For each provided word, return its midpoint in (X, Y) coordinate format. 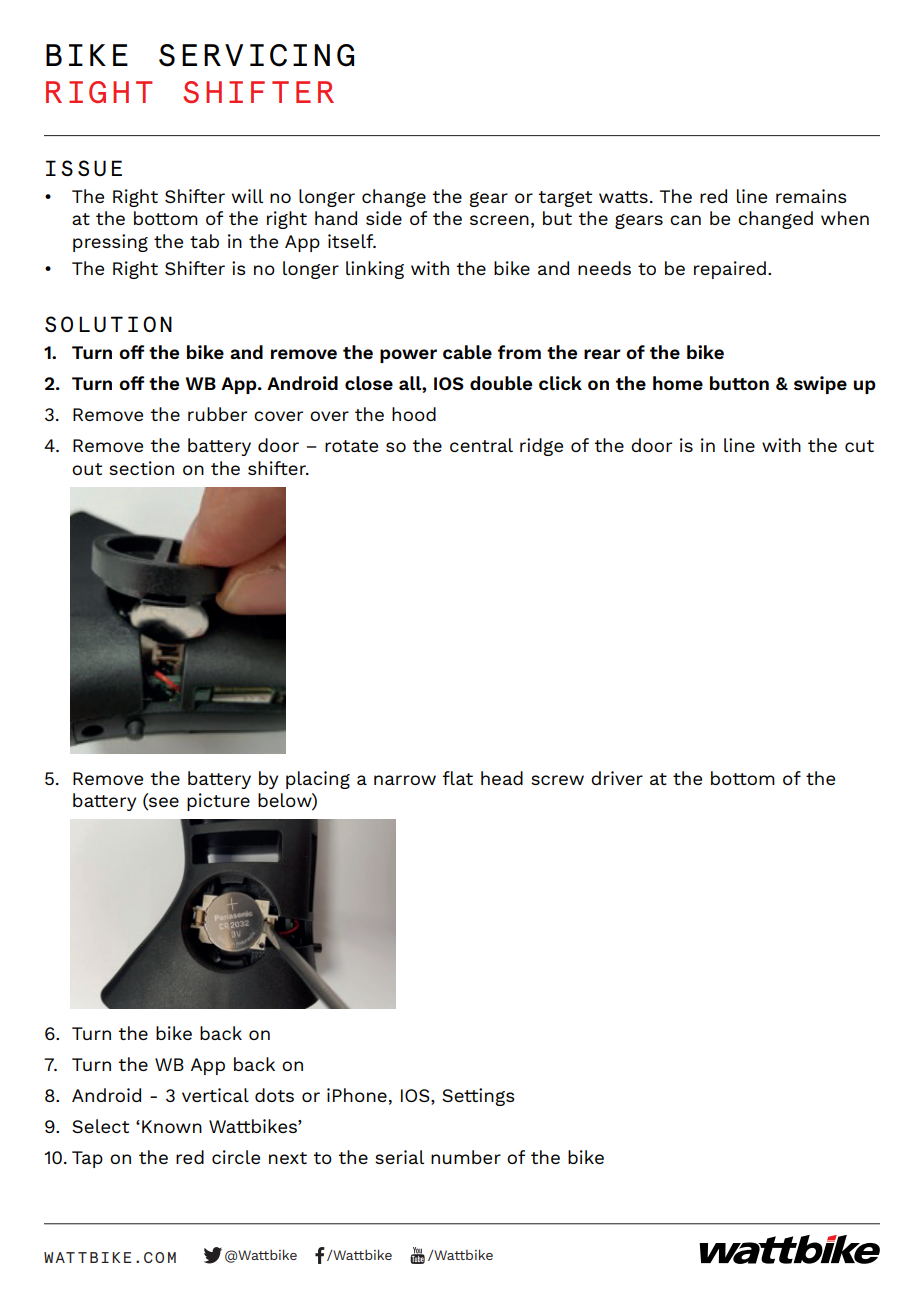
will (247, 196)
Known (172, 1126)
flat (458, 778)
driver (617, 778)
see (163, 803)
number (466, 1157)
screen (499, 220)
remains (811, 196)
